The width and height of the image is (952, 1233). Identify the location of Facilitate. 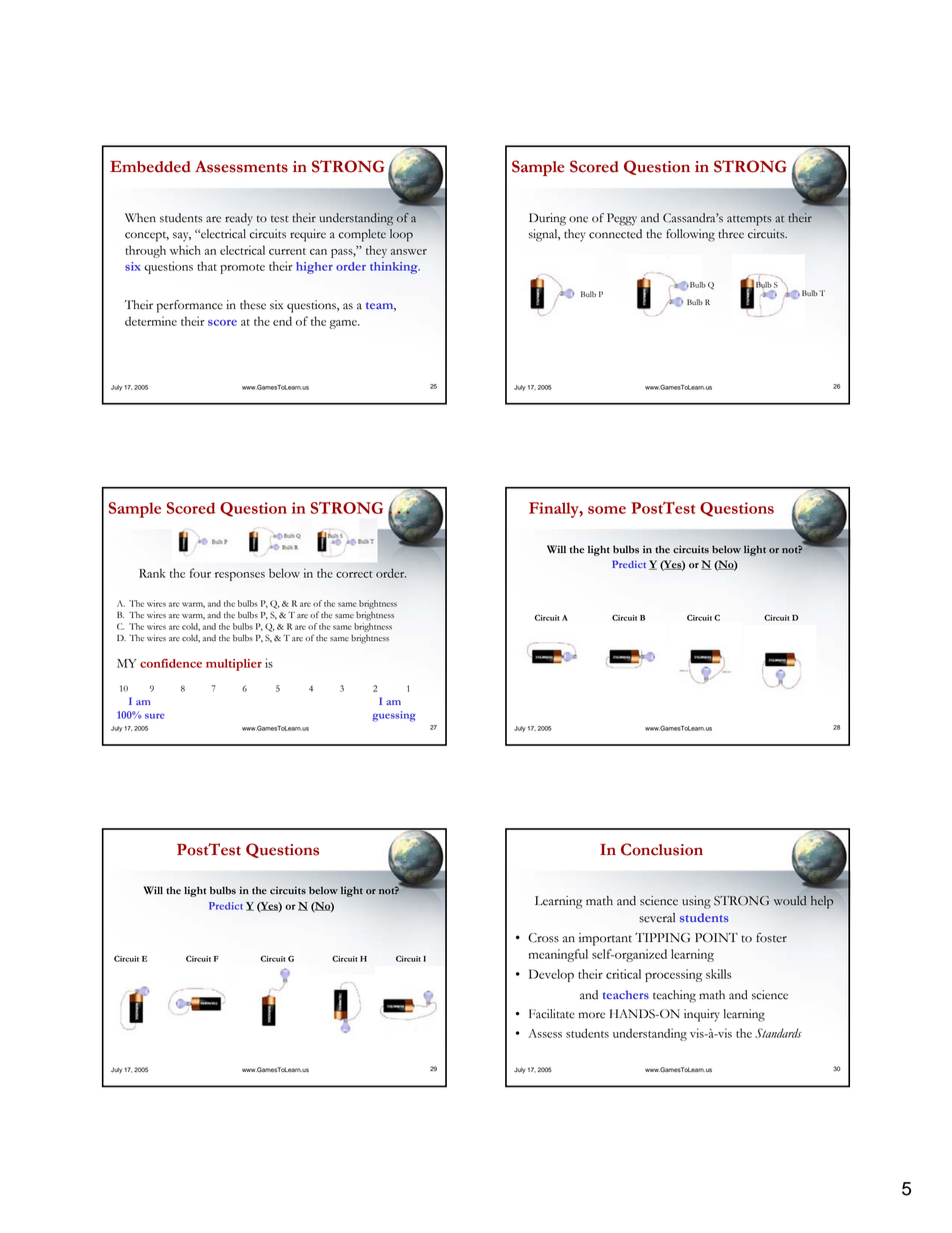
(552, 1014).
